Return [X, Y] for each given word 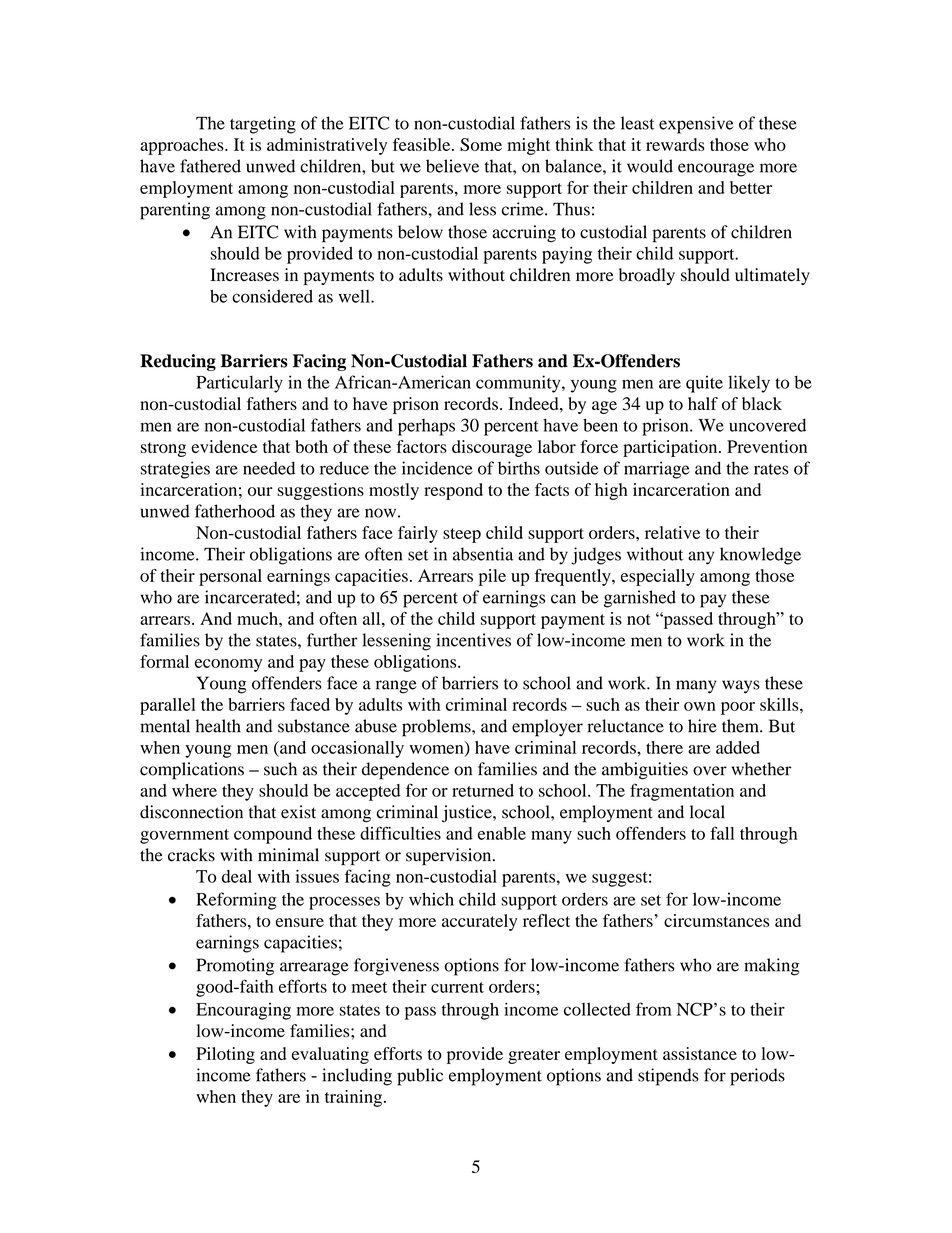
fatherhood [235, 511]
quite [704, 384]
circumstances [716, 920]
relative [672, 532]
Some [481, 144]
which [431, 899]
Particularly [239, 384]
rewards [675, 144]
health [218, 726]
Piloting [225, 1055]
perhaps [426, 427]
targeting [263, 125]
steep [462, 535]
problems [437, 728]
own [700, 706]
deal [237, 876]
